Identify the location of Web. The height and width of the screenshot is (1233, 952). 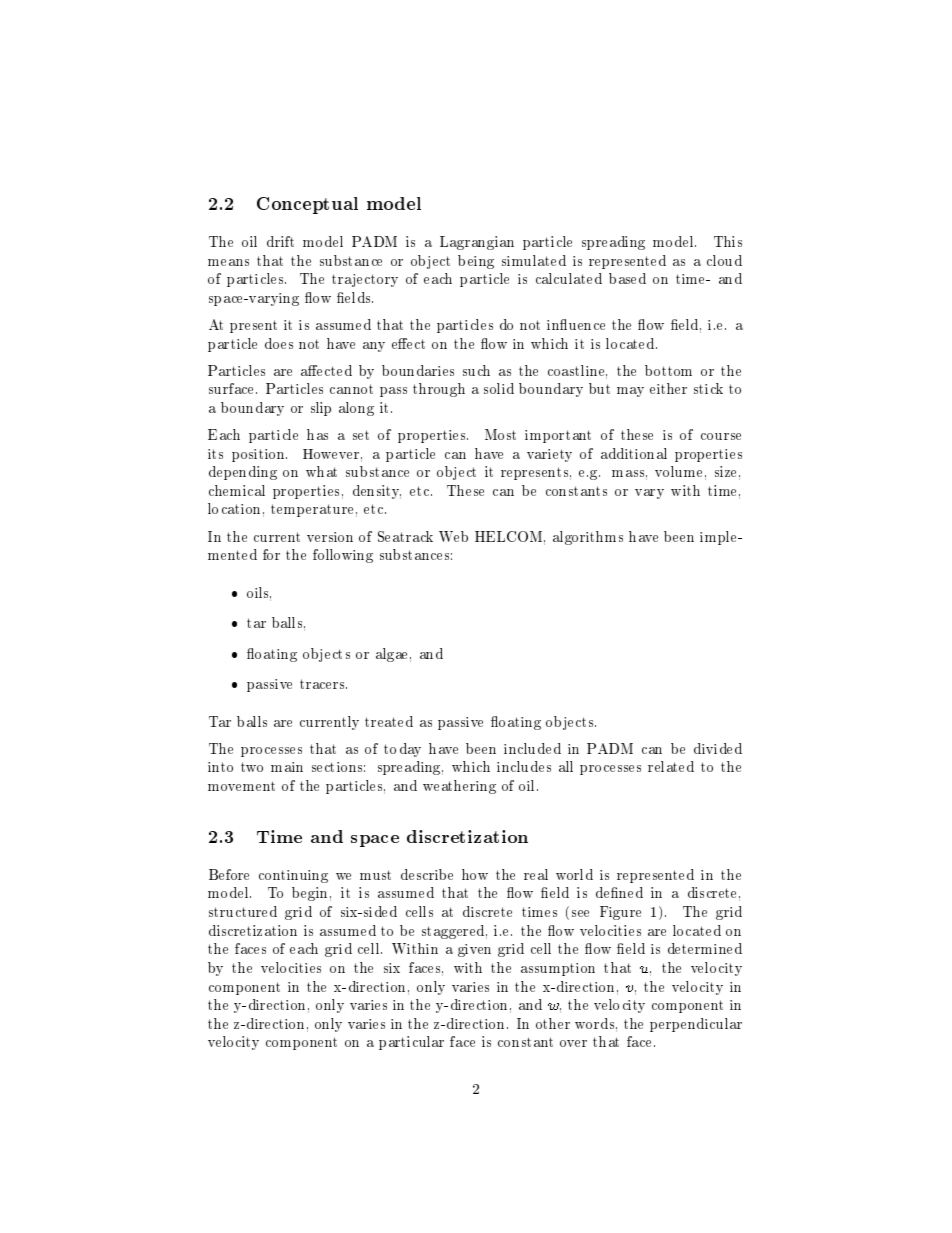
(453, 536).
